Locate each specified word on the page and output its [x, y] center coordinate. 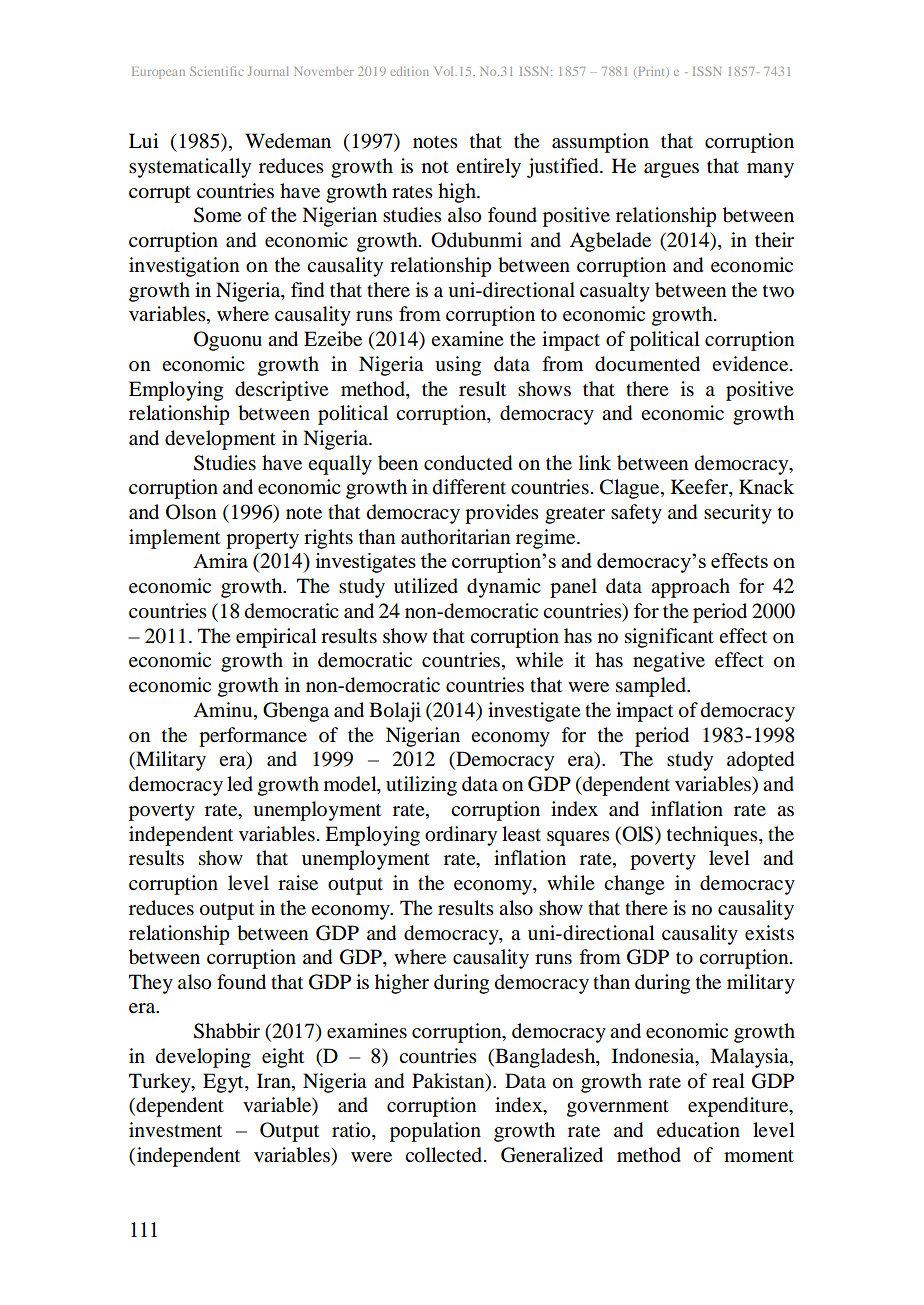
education [698, 1130]
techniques [713, 836]
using [458, 366]
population [435, 1132]
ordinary [461, 836]
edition [409, 71]
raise [298, 883]
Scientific [216, 71]
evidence [751, 364]
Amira [220, 560]
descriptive [281, 391]
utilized [426, 586]
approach [690, 588]
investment [175, 1129]
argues [671, 170]
